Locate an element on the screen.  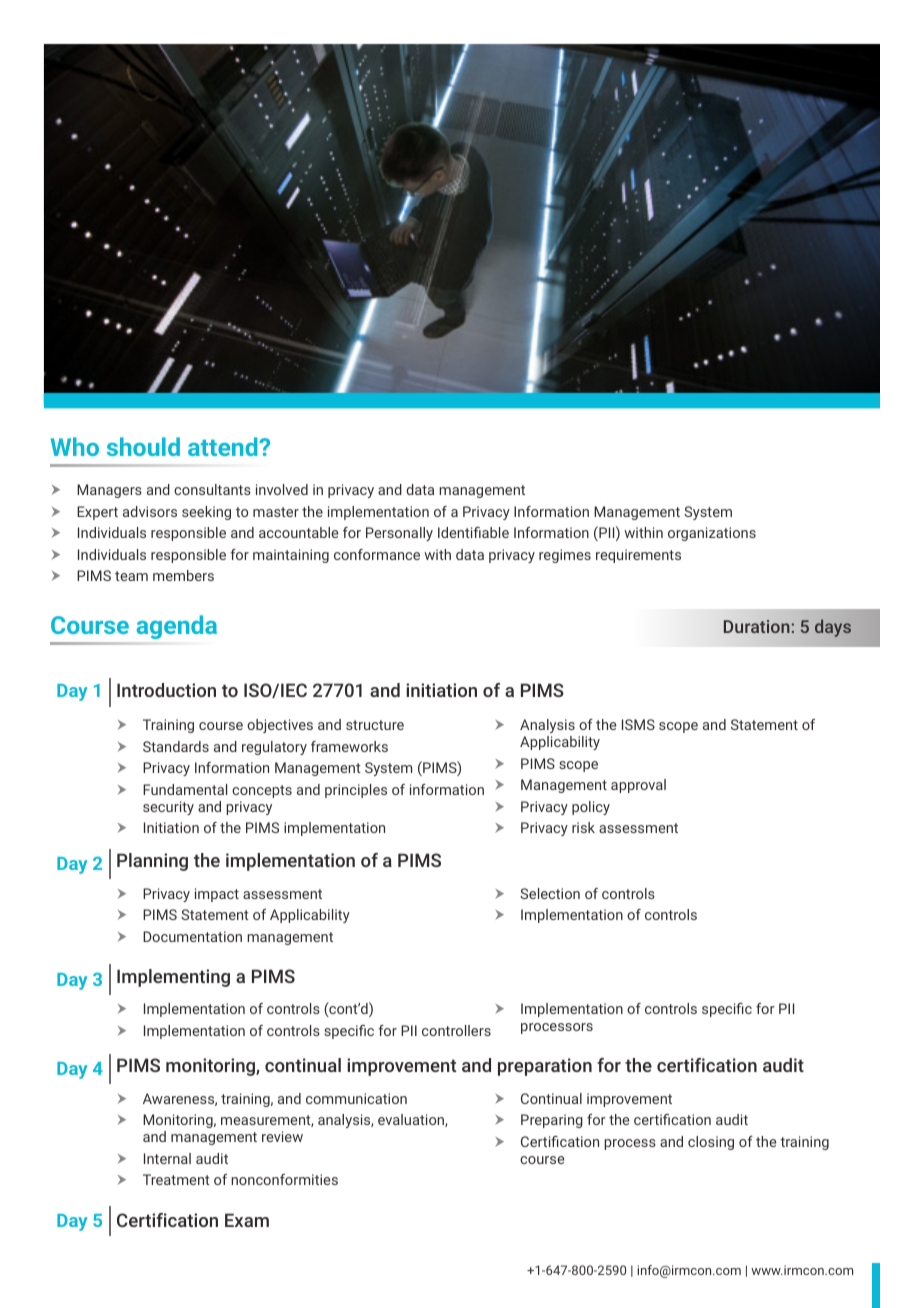
should is located at coordinates (143, 446).
